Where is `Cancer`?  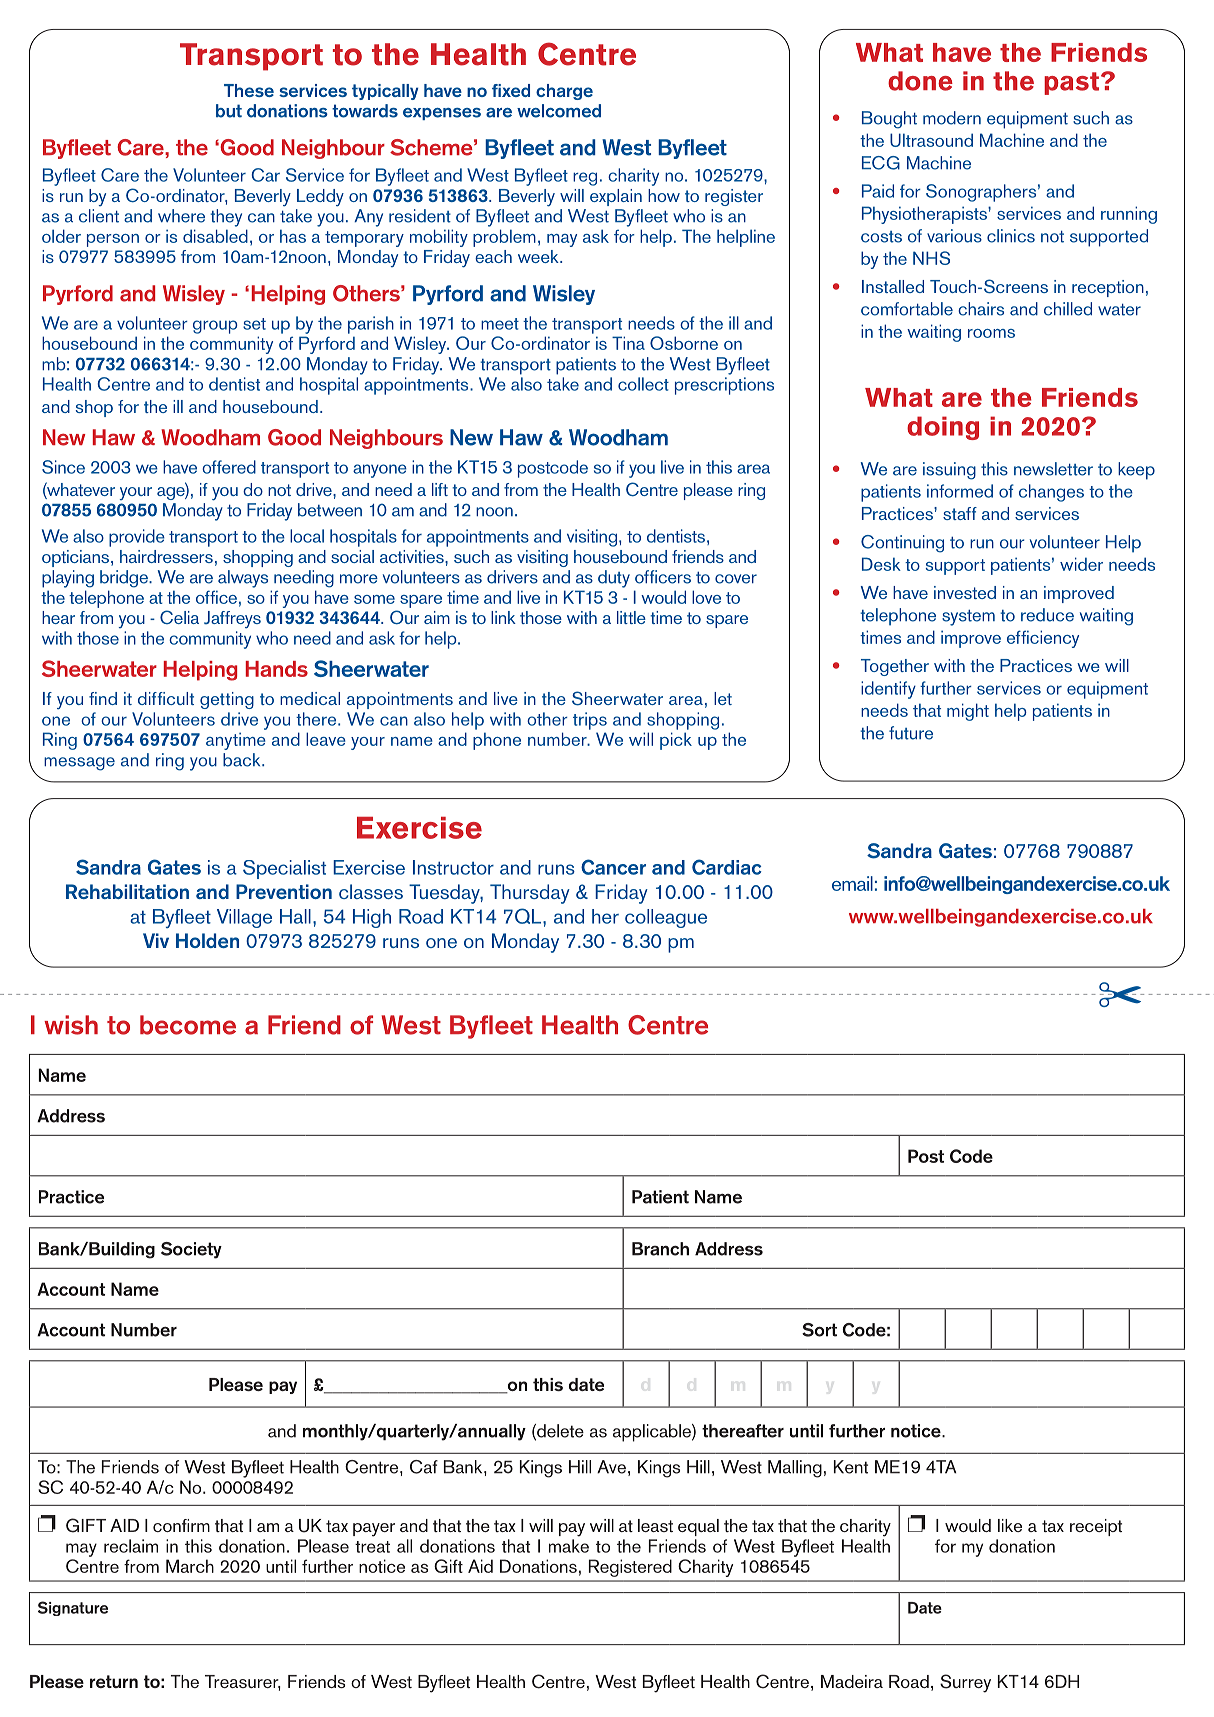 Cancer is located at coordinates (613, 867).
